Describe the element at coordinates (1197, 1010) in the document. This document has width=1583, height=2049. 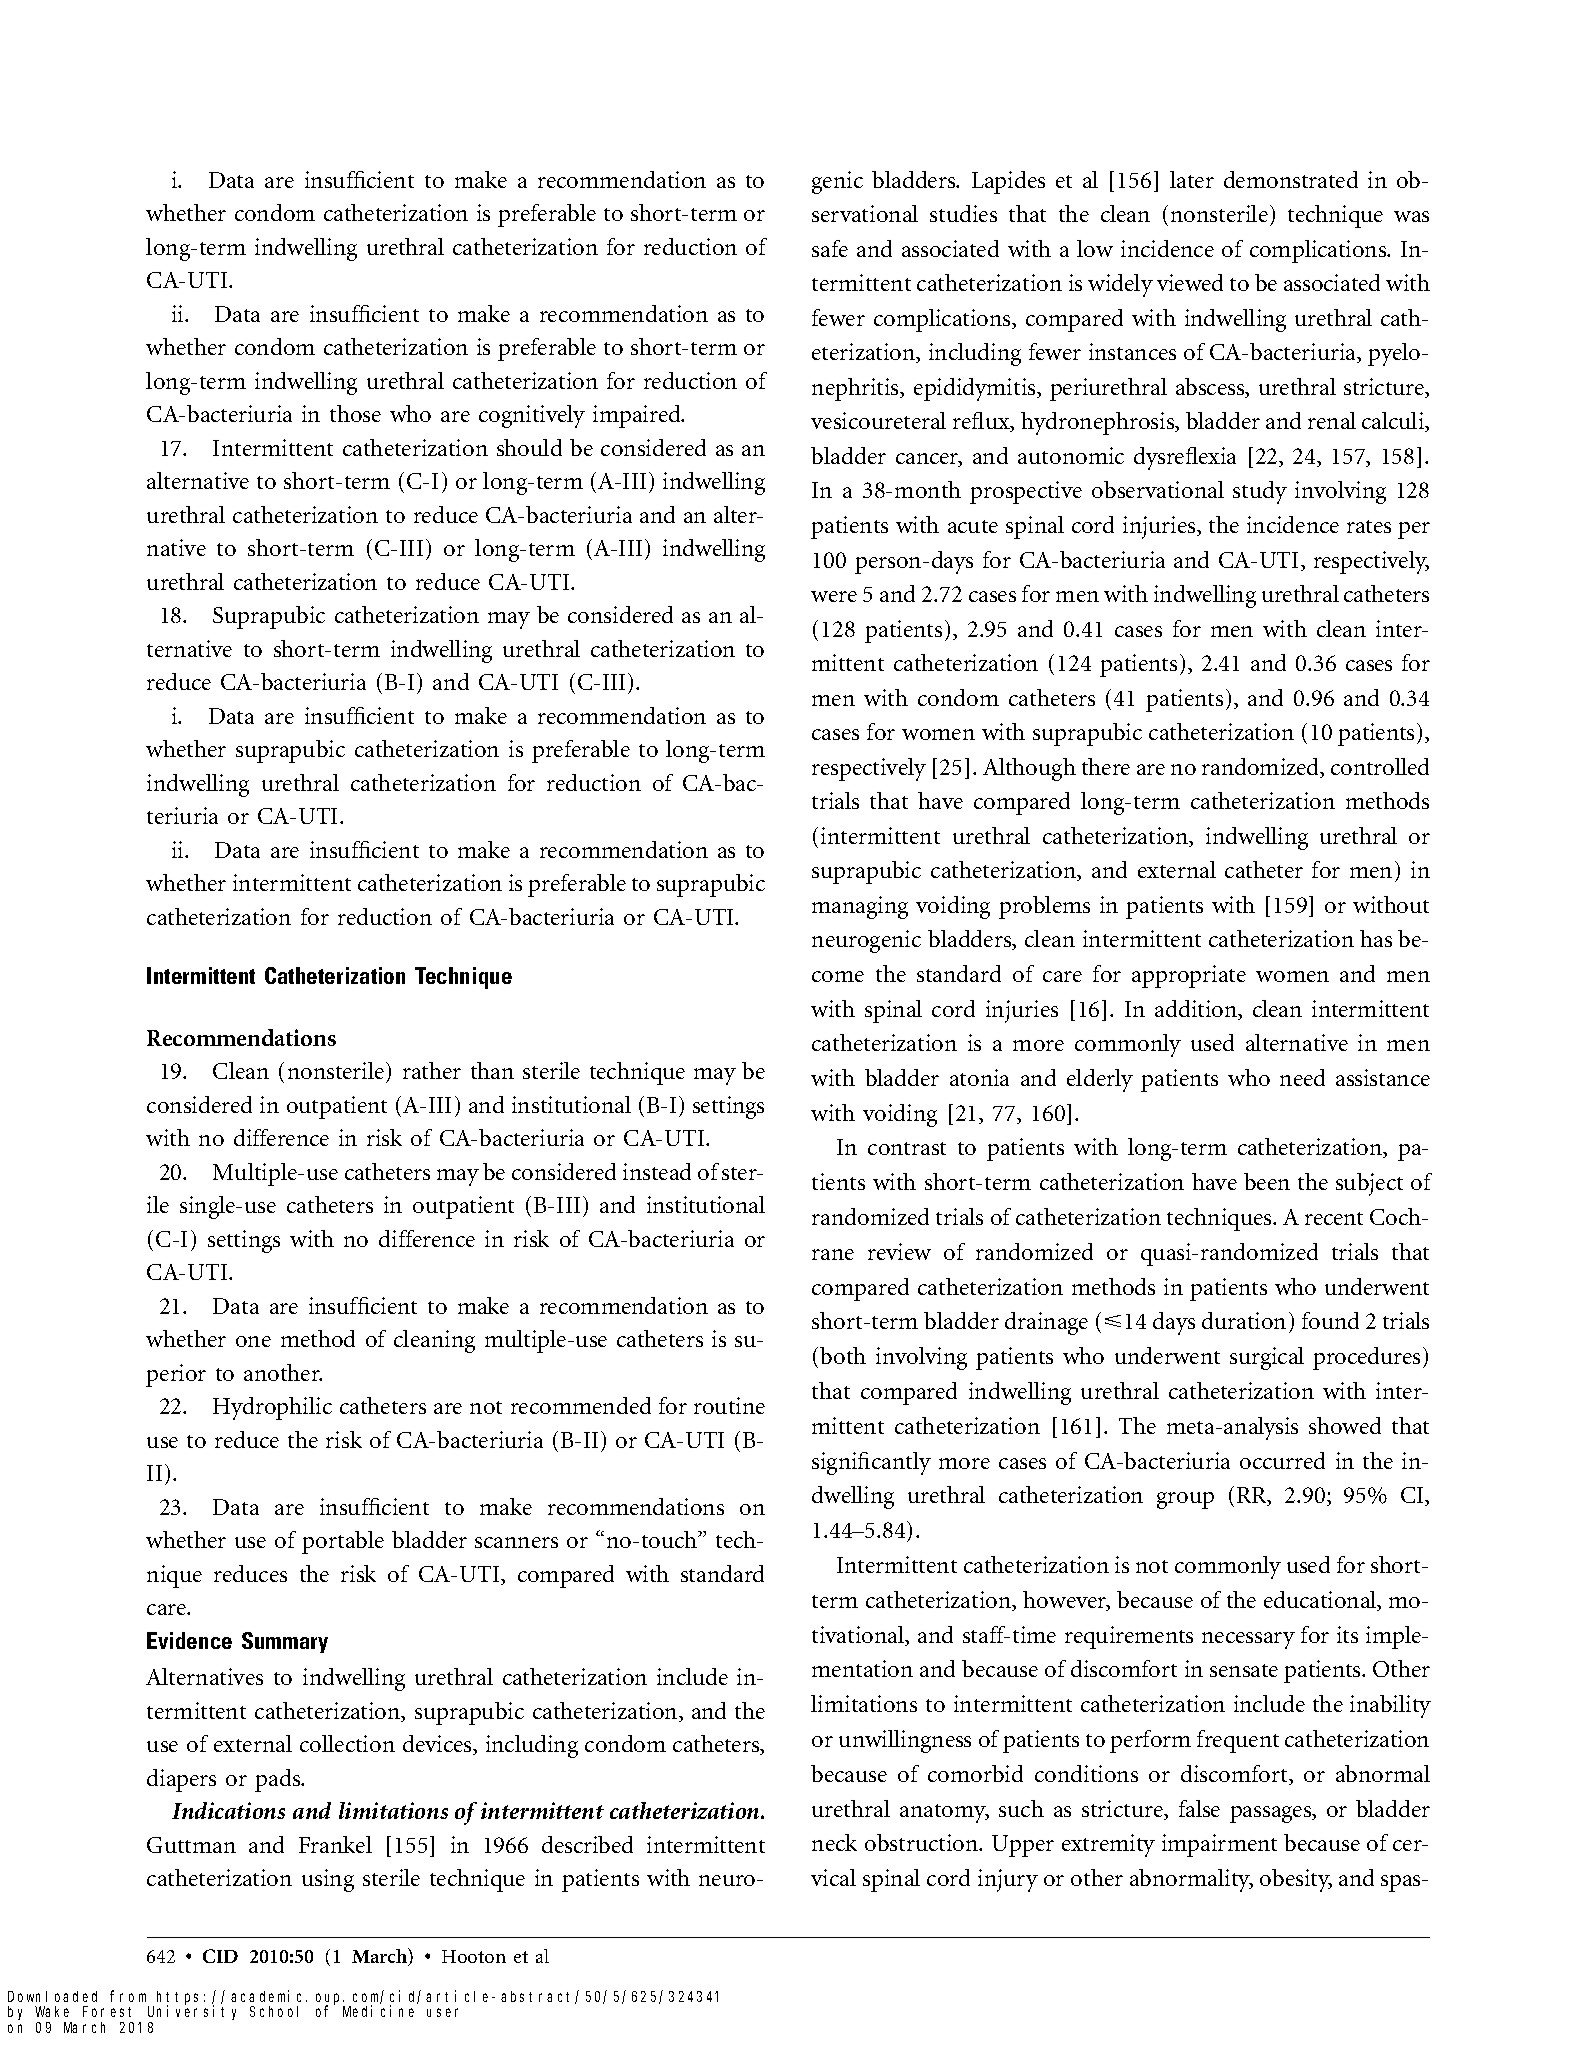
I see `addition` at that location.
